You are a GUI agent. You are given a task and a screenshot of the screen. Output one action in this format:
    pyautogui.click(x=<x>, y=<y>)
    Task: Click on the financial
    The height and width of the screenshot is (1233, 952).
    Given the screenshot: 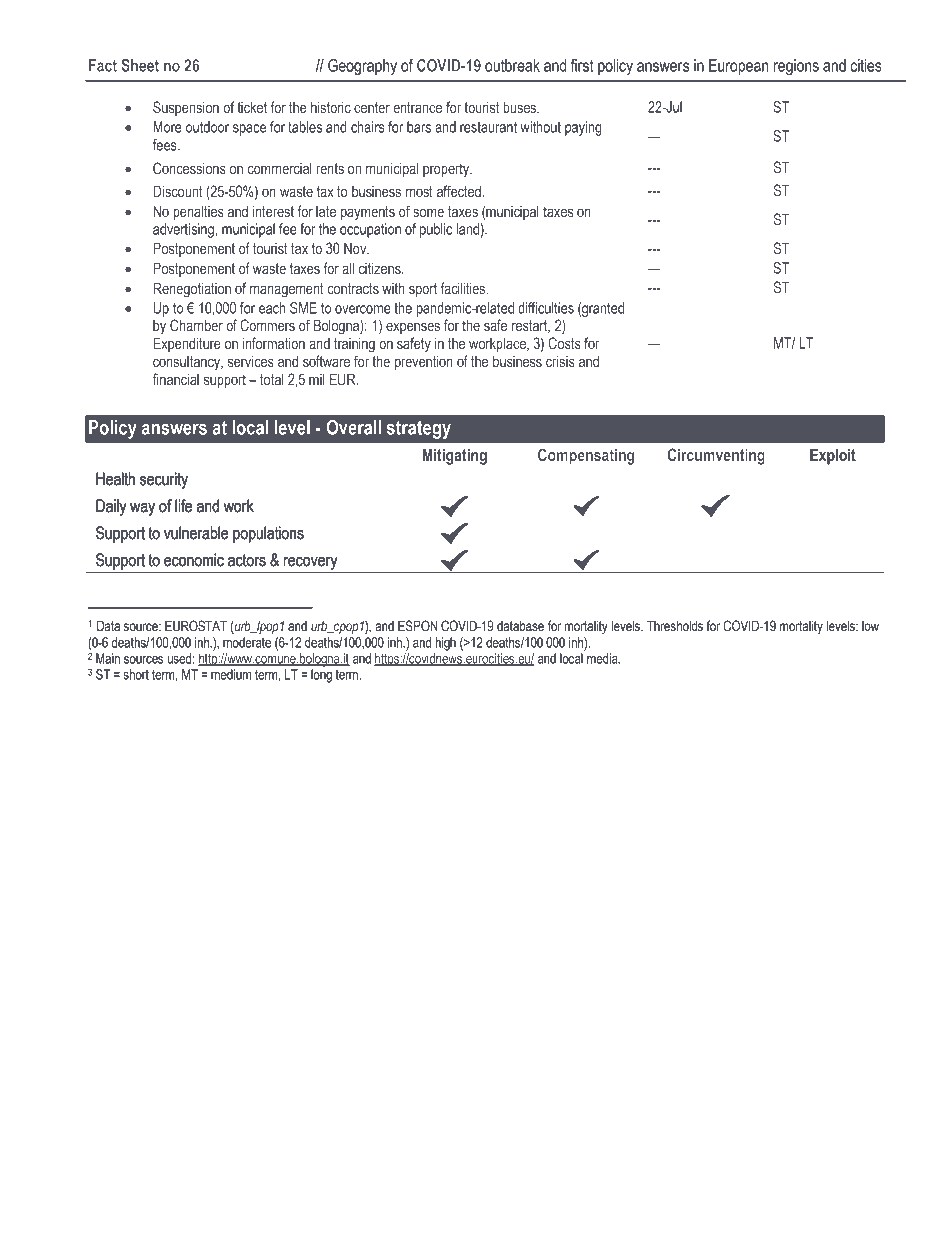 What is the action you would take?
    pyautogui.click(x=176, y=379)
